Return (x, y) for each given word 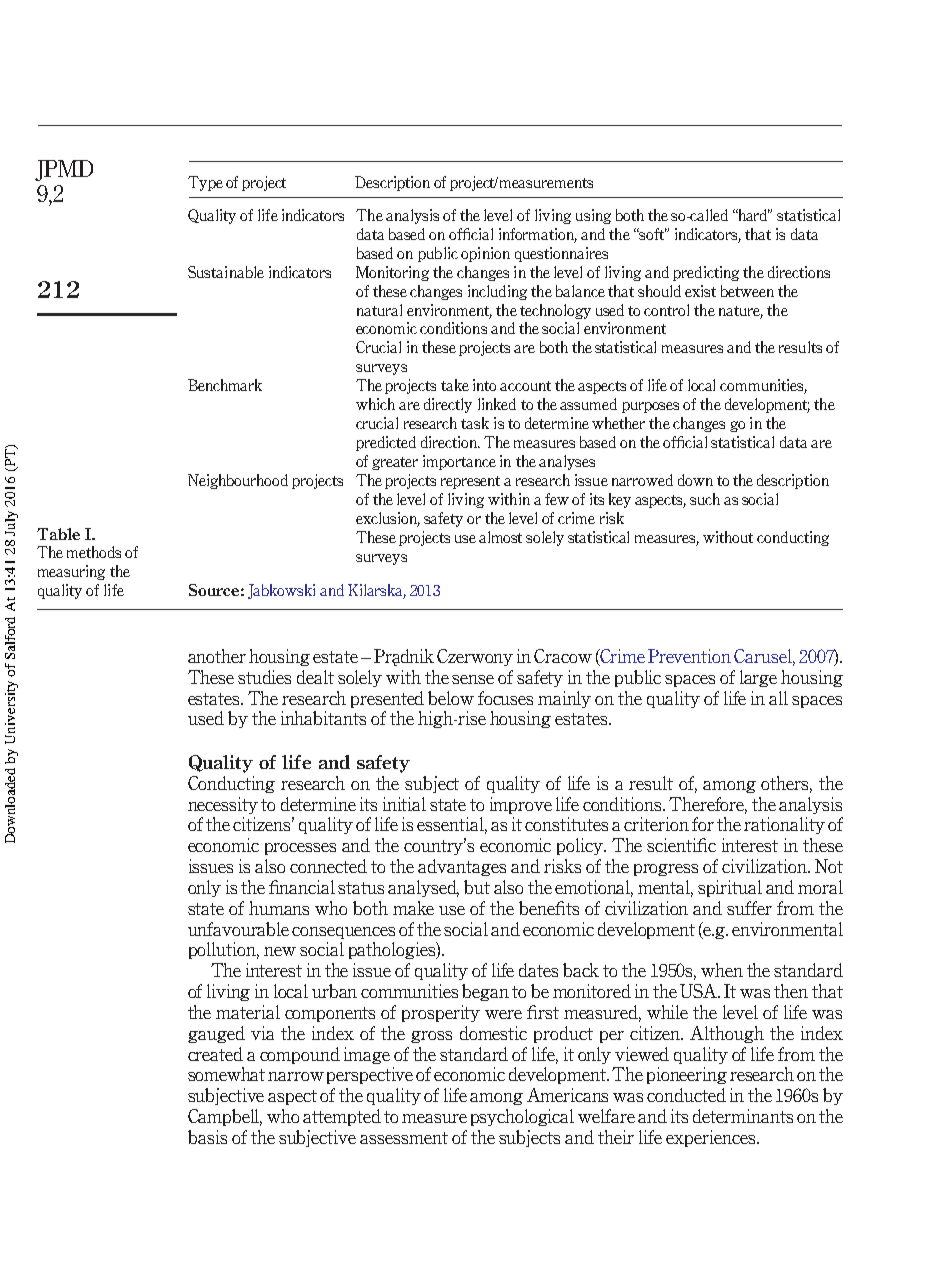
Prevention (689, 656)
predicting (706, 273)
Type (205, 183)
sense (473, 679)
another (217, 656)
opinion (485, 254)
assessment (404, 1138)
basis (207, 1137)
